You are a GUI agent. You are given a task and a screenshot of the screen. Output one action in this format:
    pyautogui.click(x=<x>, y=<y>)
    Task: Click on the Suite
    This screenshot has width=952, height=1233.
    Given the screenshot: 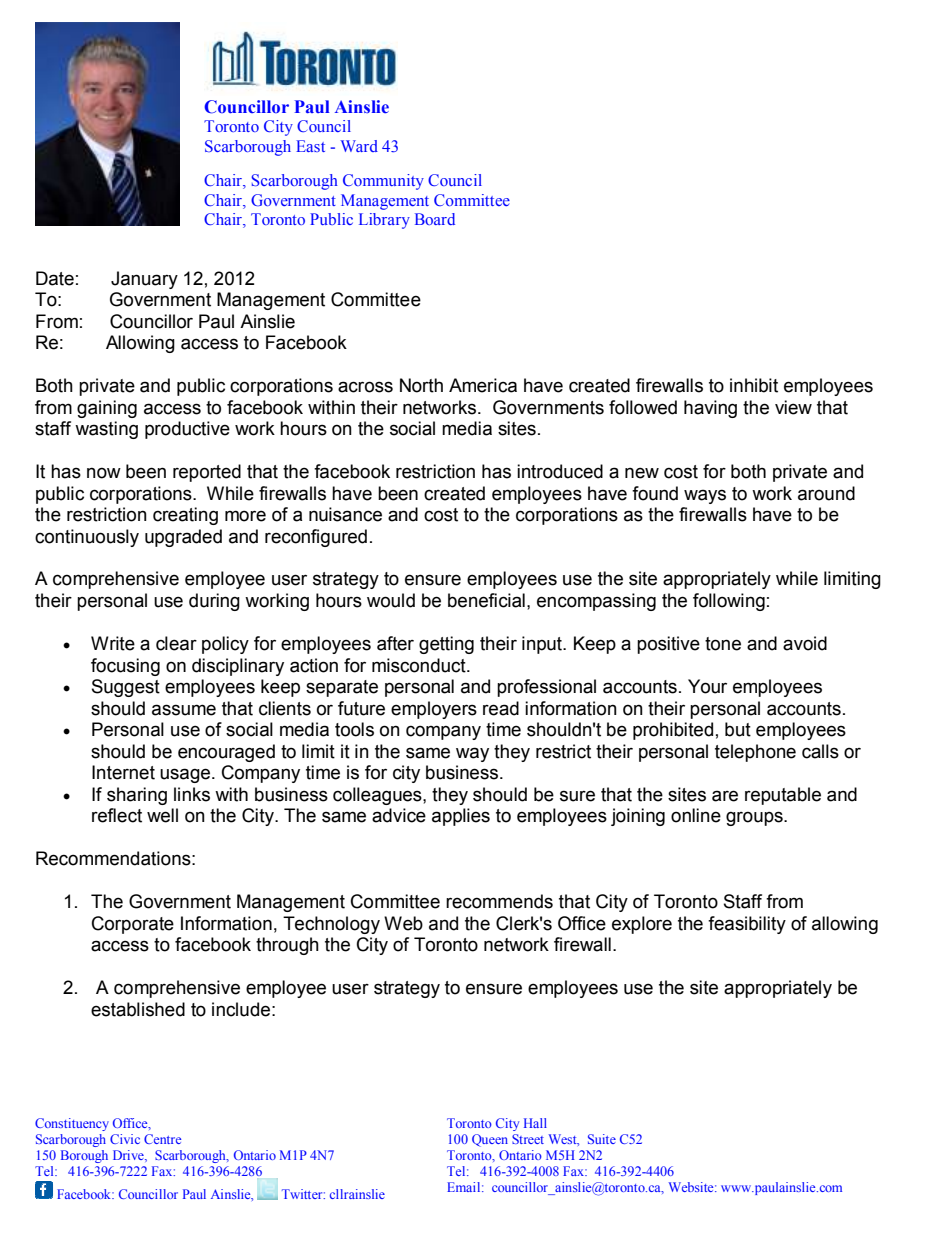 What is the action you would take?
    pyautogui.click(x=602, y=1139)
